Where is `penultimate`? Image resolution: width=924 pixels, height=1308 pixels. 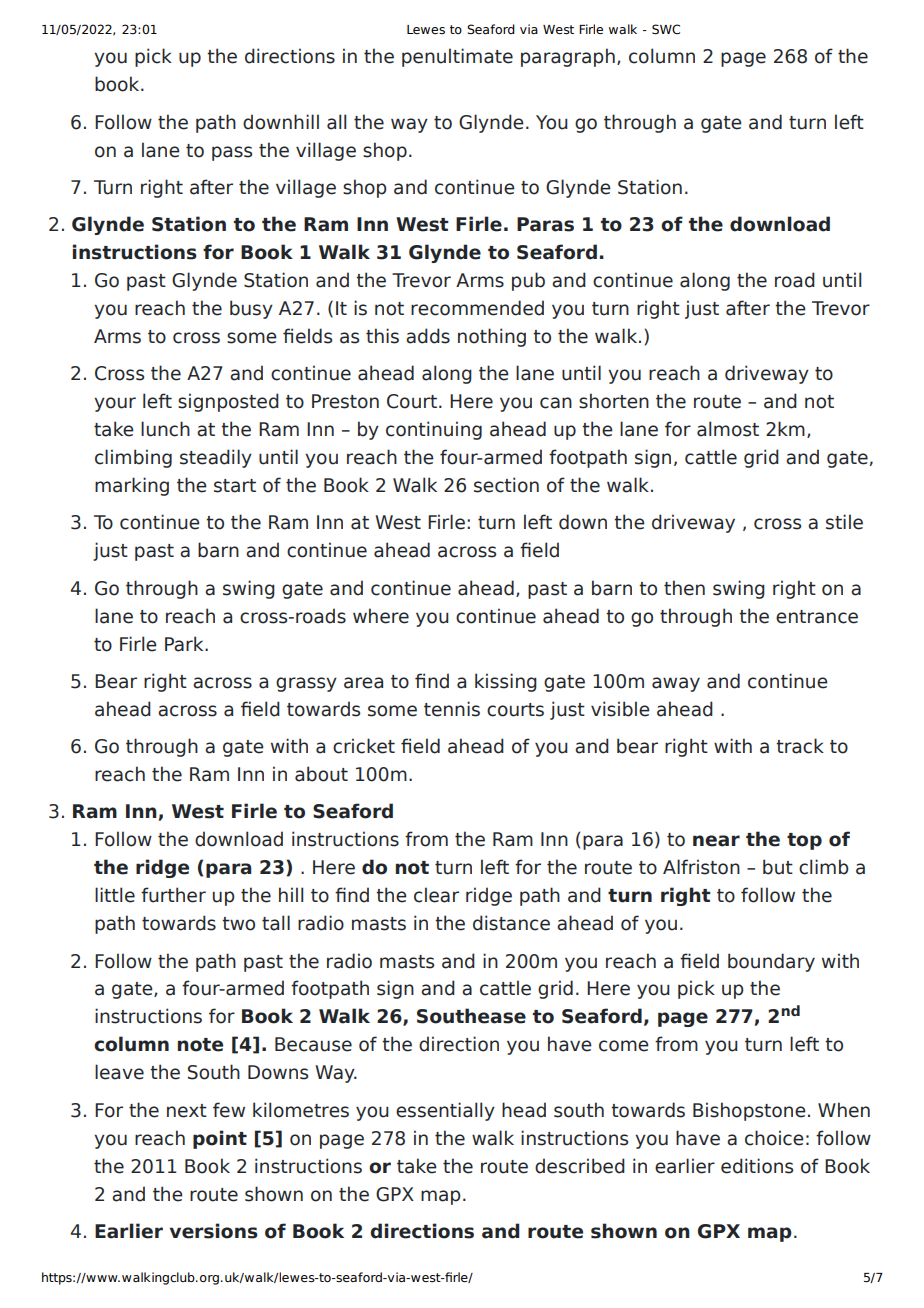 penultimate is located at coordinates (457, 57).
